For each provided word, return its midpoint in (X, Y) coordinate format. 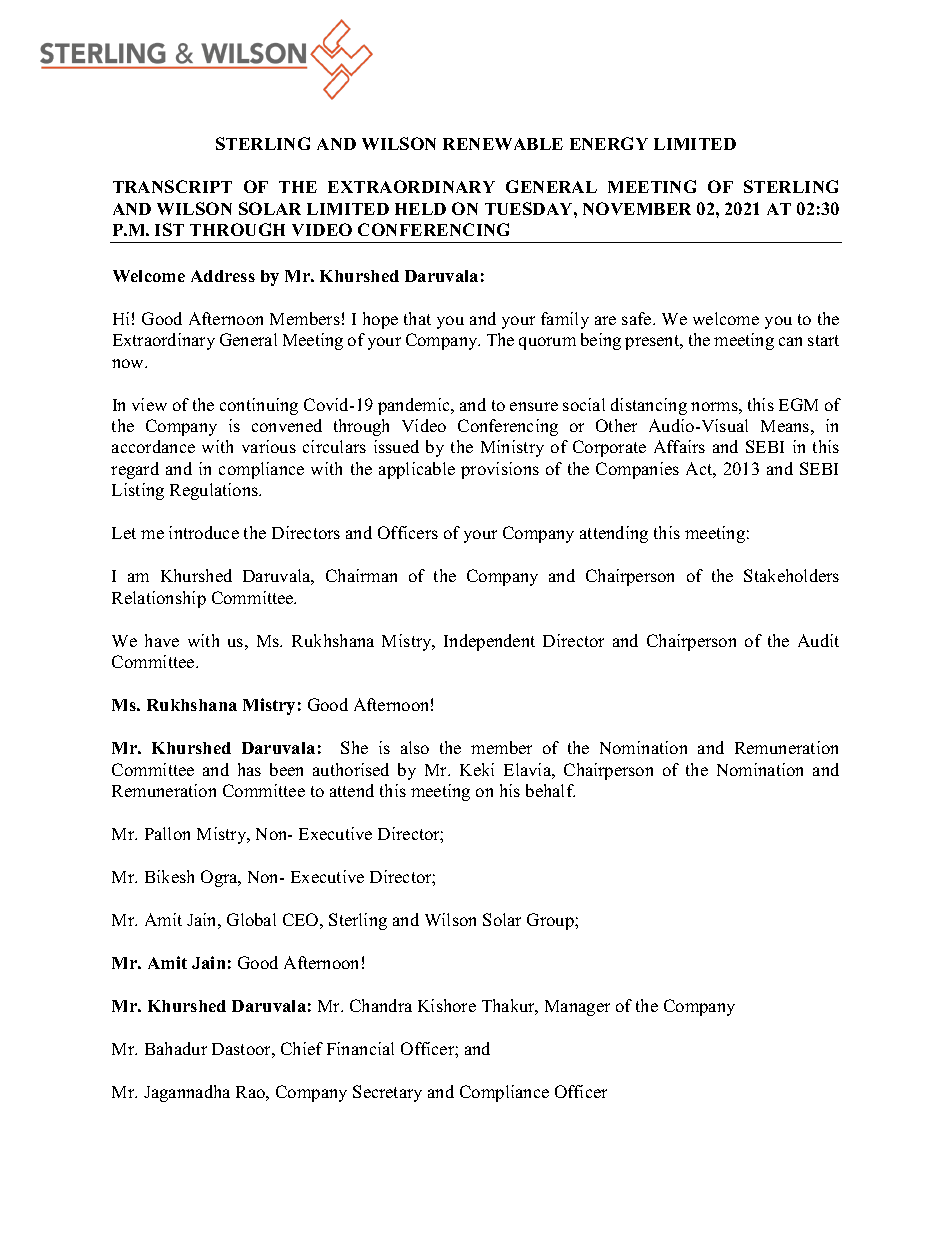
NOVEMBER (637, 208)
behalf (550, 790)
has (249, 769)
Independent (489, 642)
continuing (259, 406)
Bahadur (176, 1048)
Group (551, 921)
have (162, 640)
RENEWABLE (503, 144)
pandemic (415, 406)
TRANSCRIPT (172, 186)
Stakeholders (791, 575)
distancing (649, 406)
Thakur (510, 1007)
